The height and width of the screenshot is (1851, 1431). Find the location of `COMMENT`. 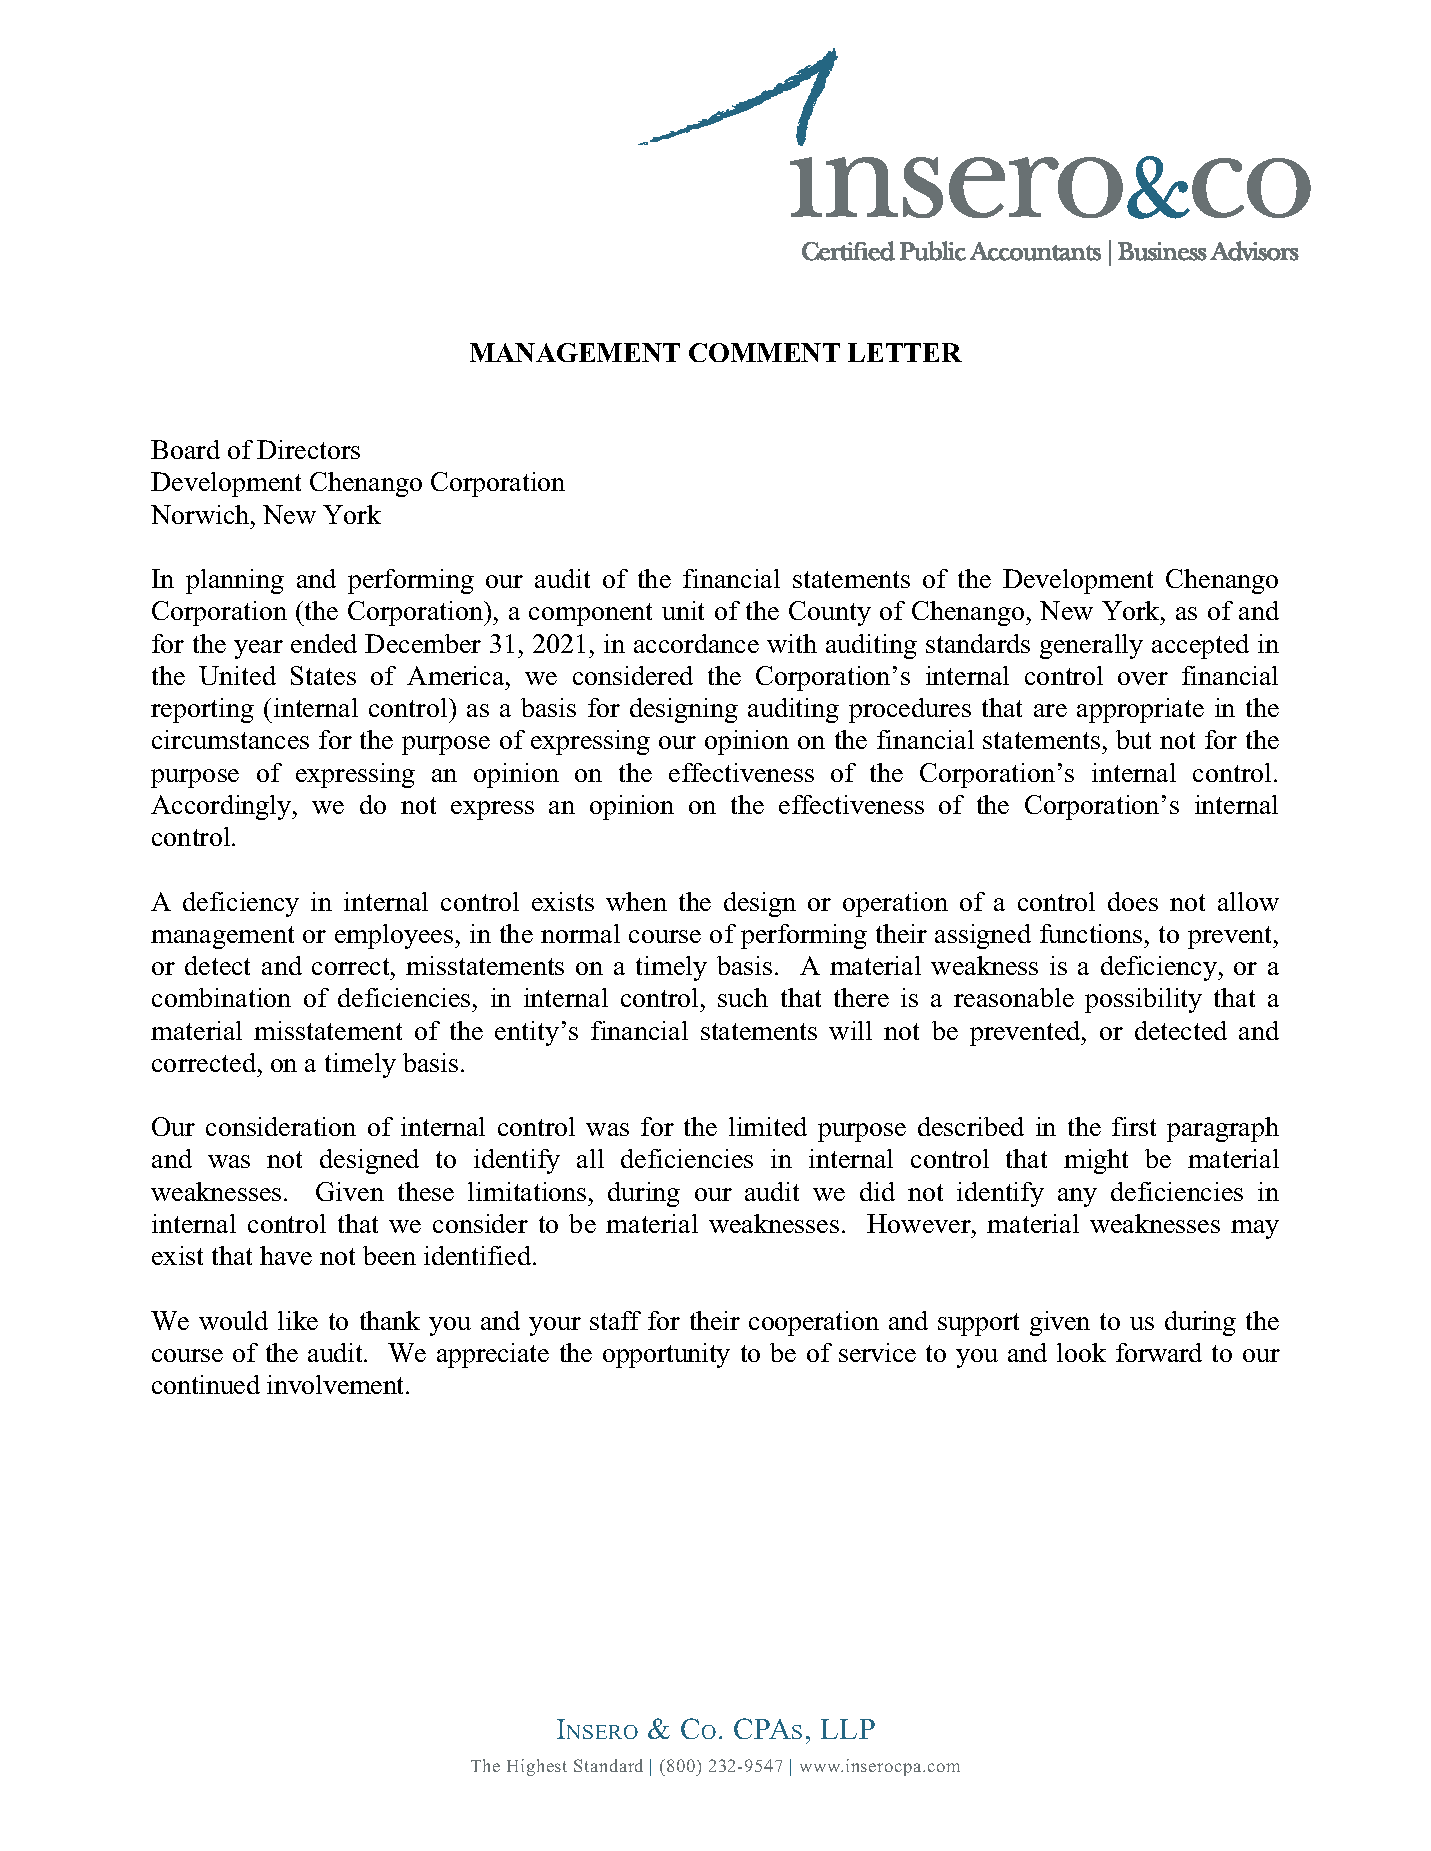

COMMENT is located at coordinates (764, 352).
